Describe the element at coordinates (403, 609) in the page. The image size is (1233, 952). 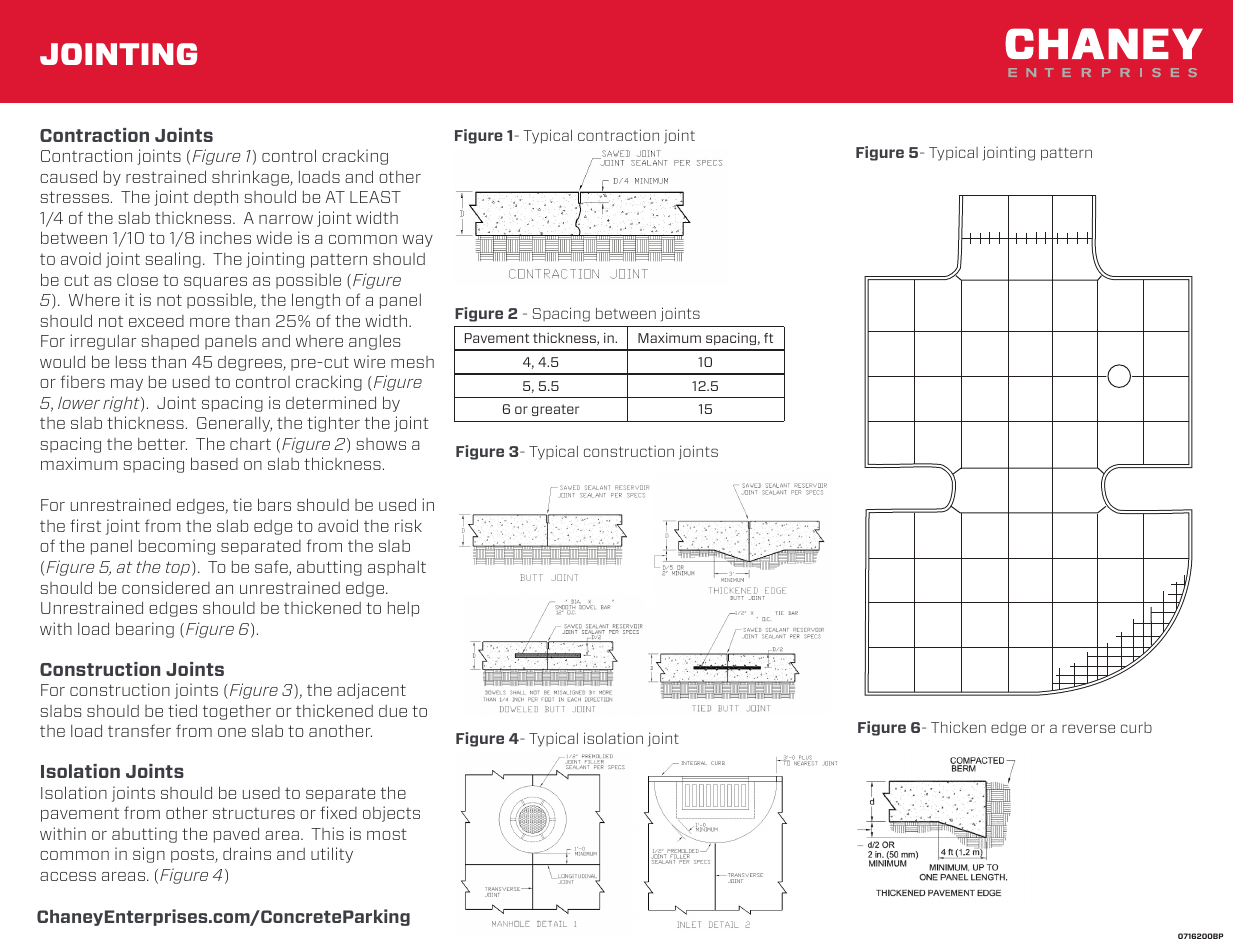
I see `help` at that location.
